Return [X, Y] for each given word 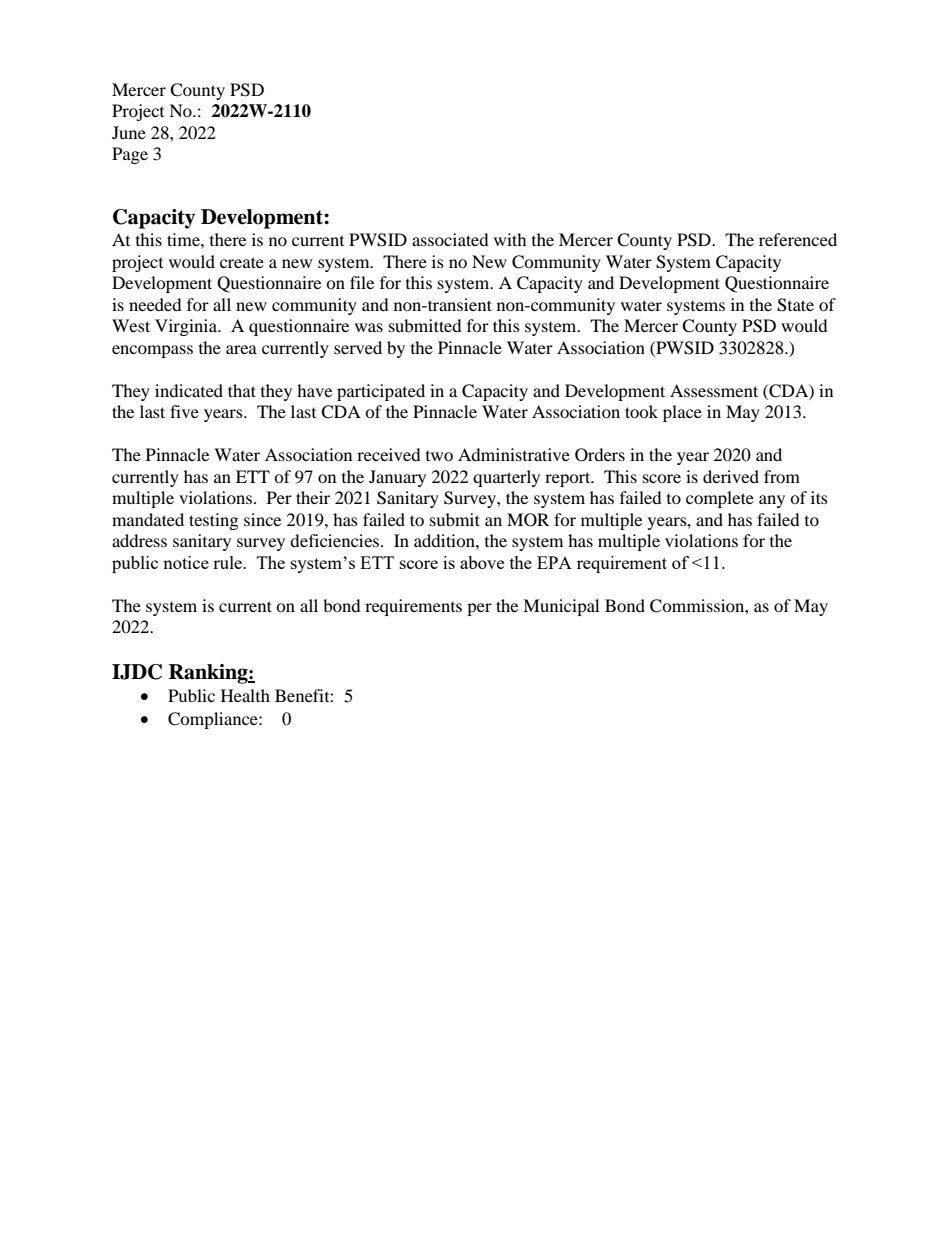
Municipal [561, 607]
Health [245, 695]
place [682, 413]
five [184, 411]
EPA [554, 562]
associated [450, 239]
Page [130, 155]
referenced [798, 239]
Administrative [514, 454]
